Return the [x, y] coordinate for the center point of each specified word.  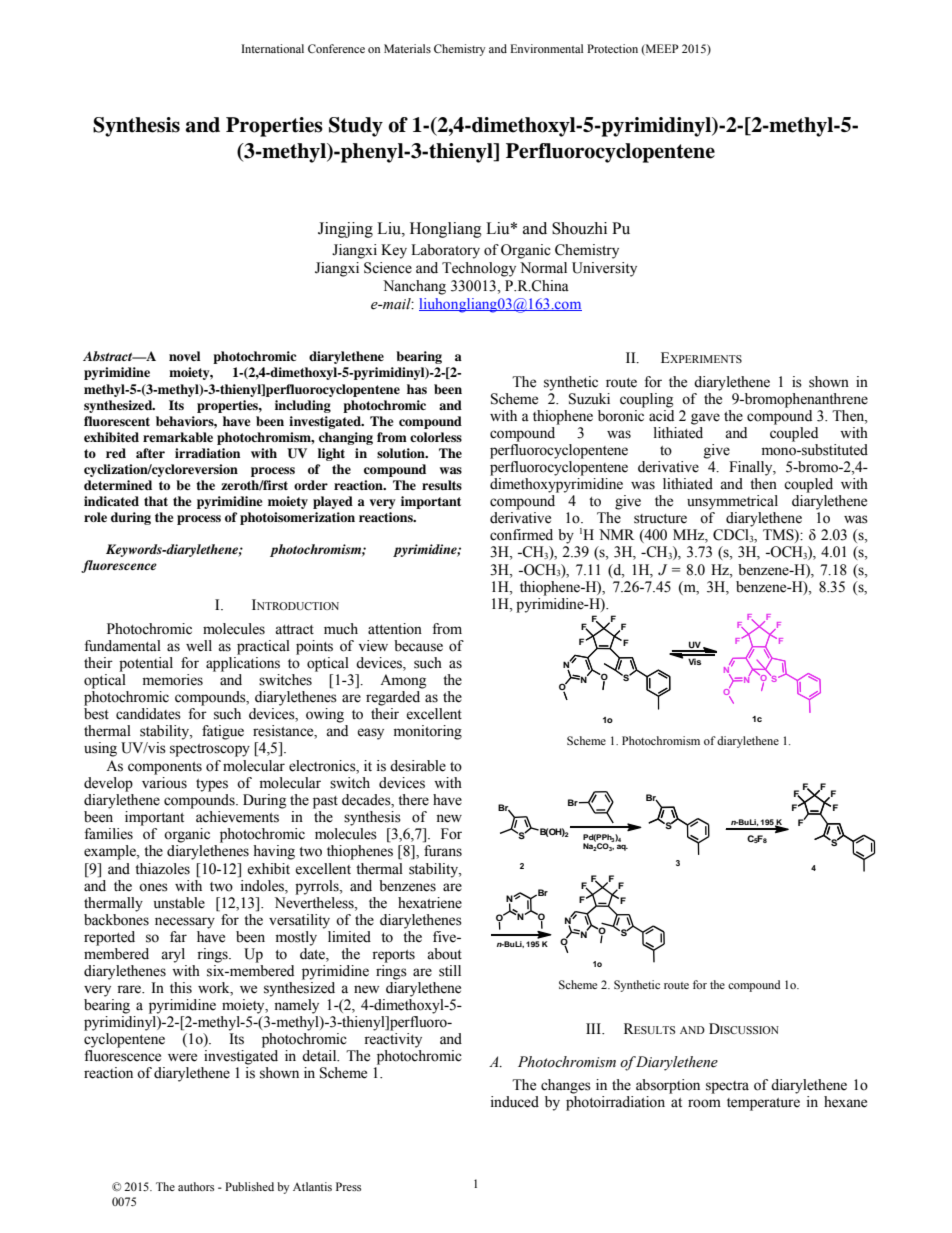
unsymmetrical [732, 502]
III [594, 1028]
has [417, 389]
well [199, 646]
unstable [179, 903]
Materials [407, 48]
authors [196, 1186]
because [418, 646]
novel [184, 356]
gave [705, 419]
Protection [612, 48]
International [272, 48]
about [444, 954]
